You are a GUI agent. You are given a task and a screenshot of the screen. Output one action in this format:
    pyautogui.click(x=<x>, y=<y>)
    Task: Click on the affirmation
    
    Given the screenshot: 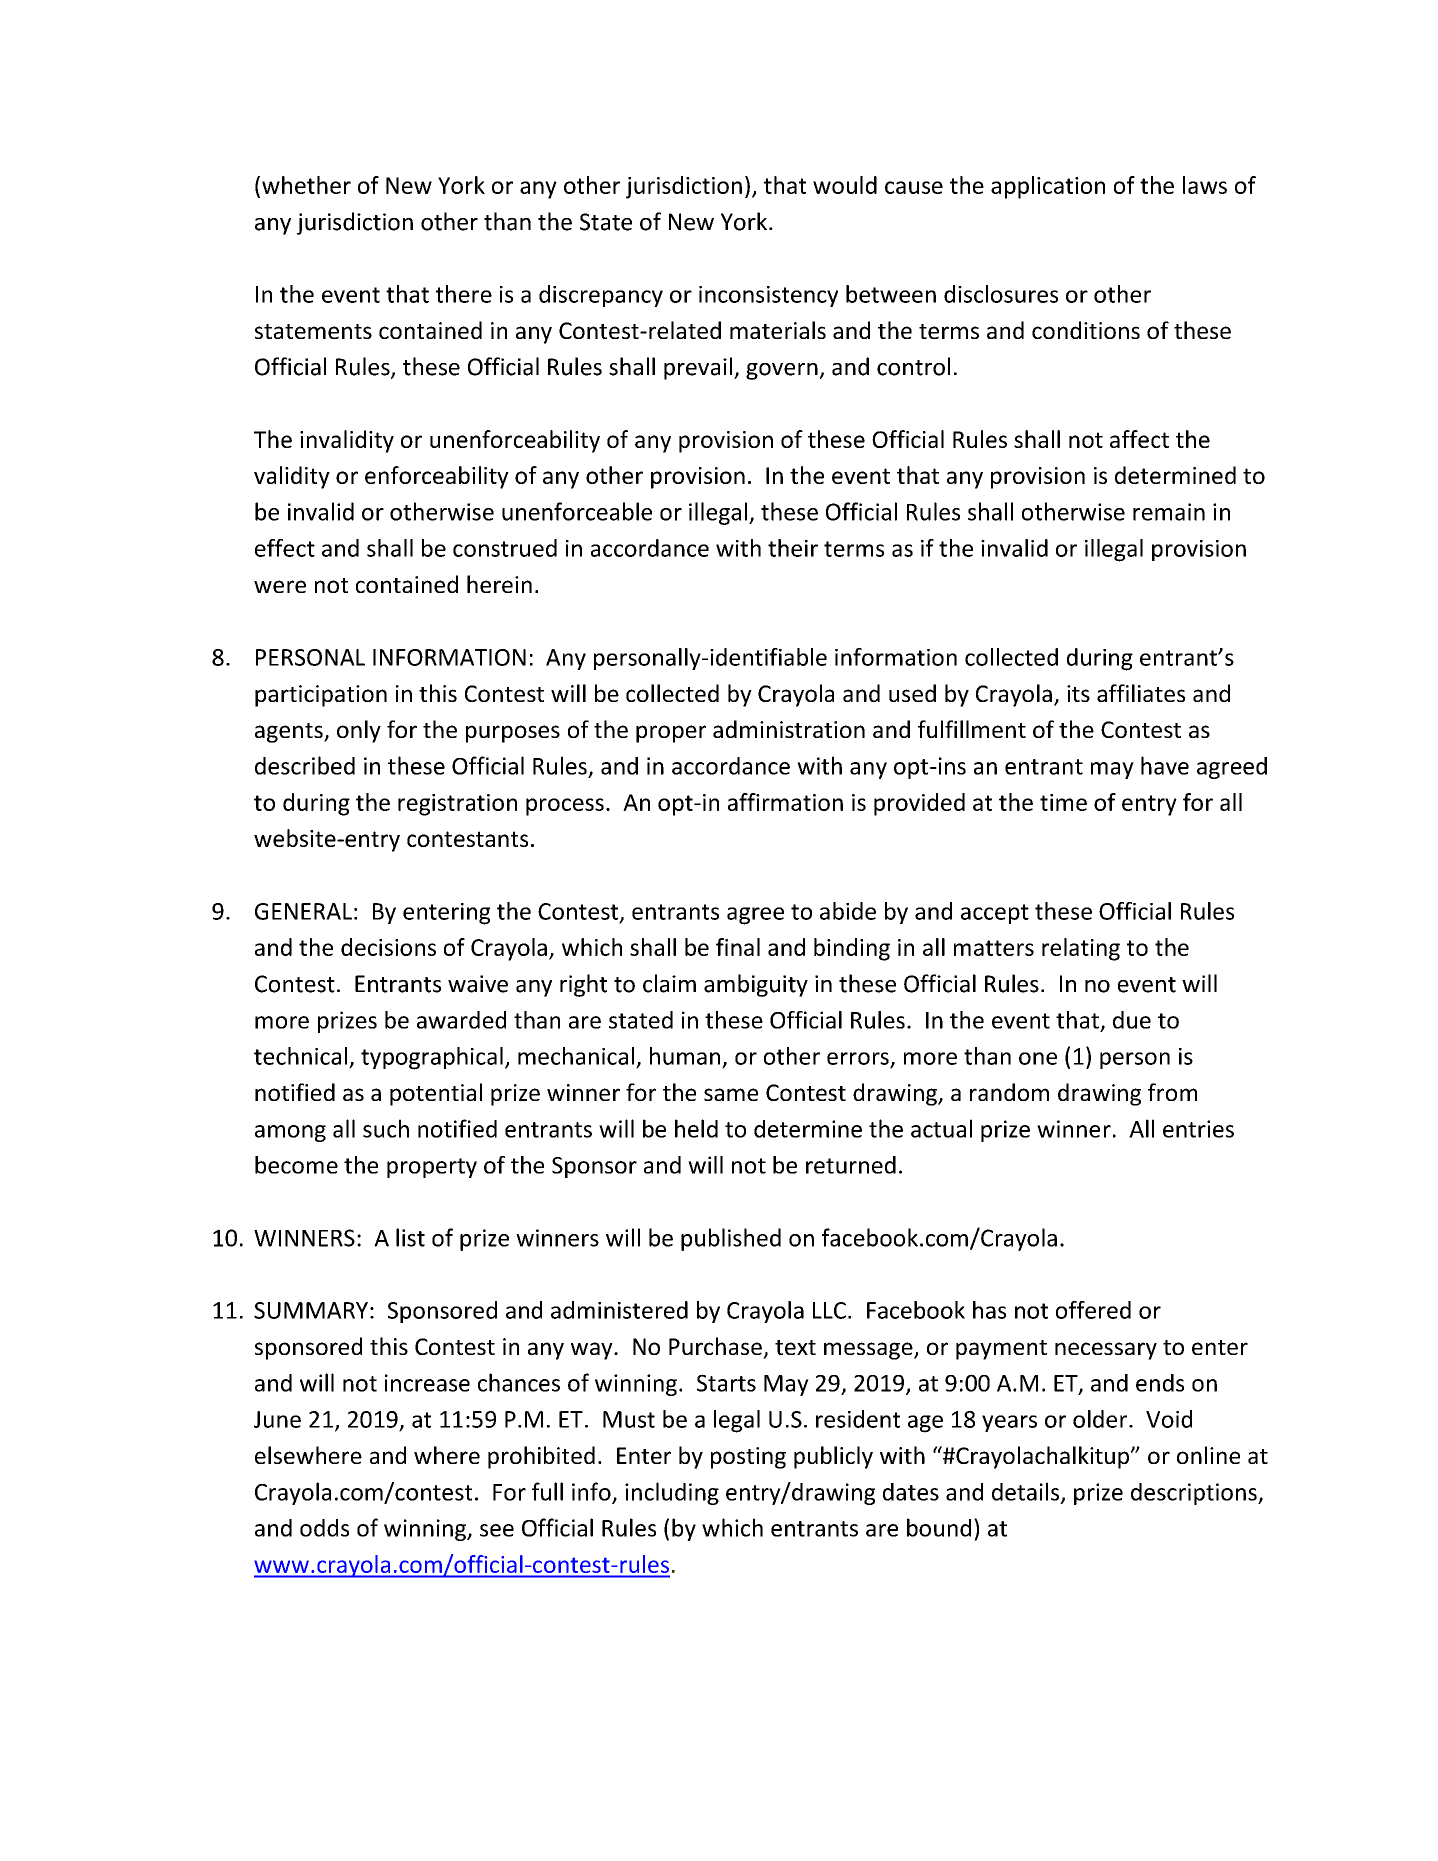 What is the action you would take?
    pyautogui.click(x=785, y=802)
